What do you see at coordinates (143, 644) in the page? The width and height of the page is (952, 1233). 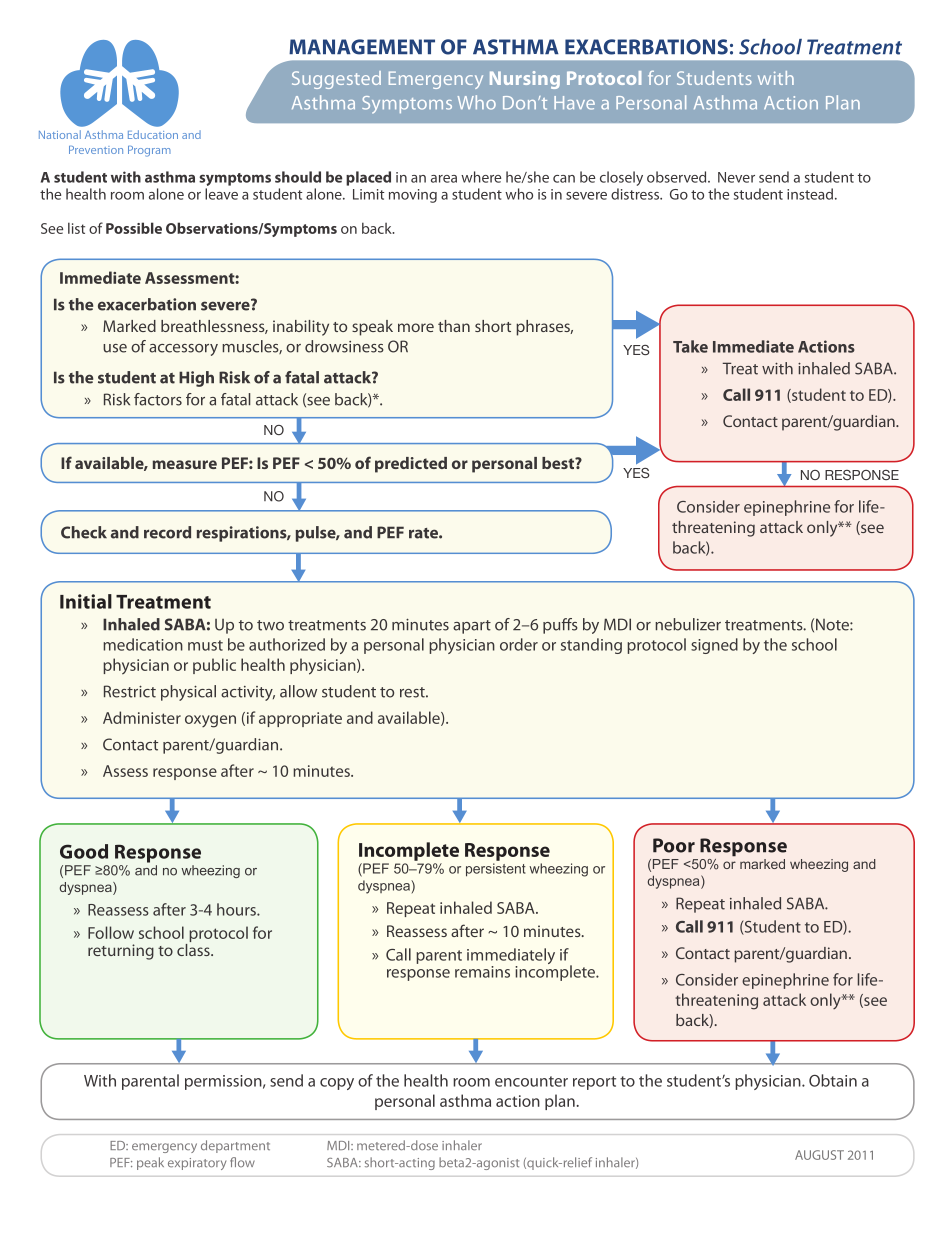 I see `medication` at bounding box center [143, 644].
